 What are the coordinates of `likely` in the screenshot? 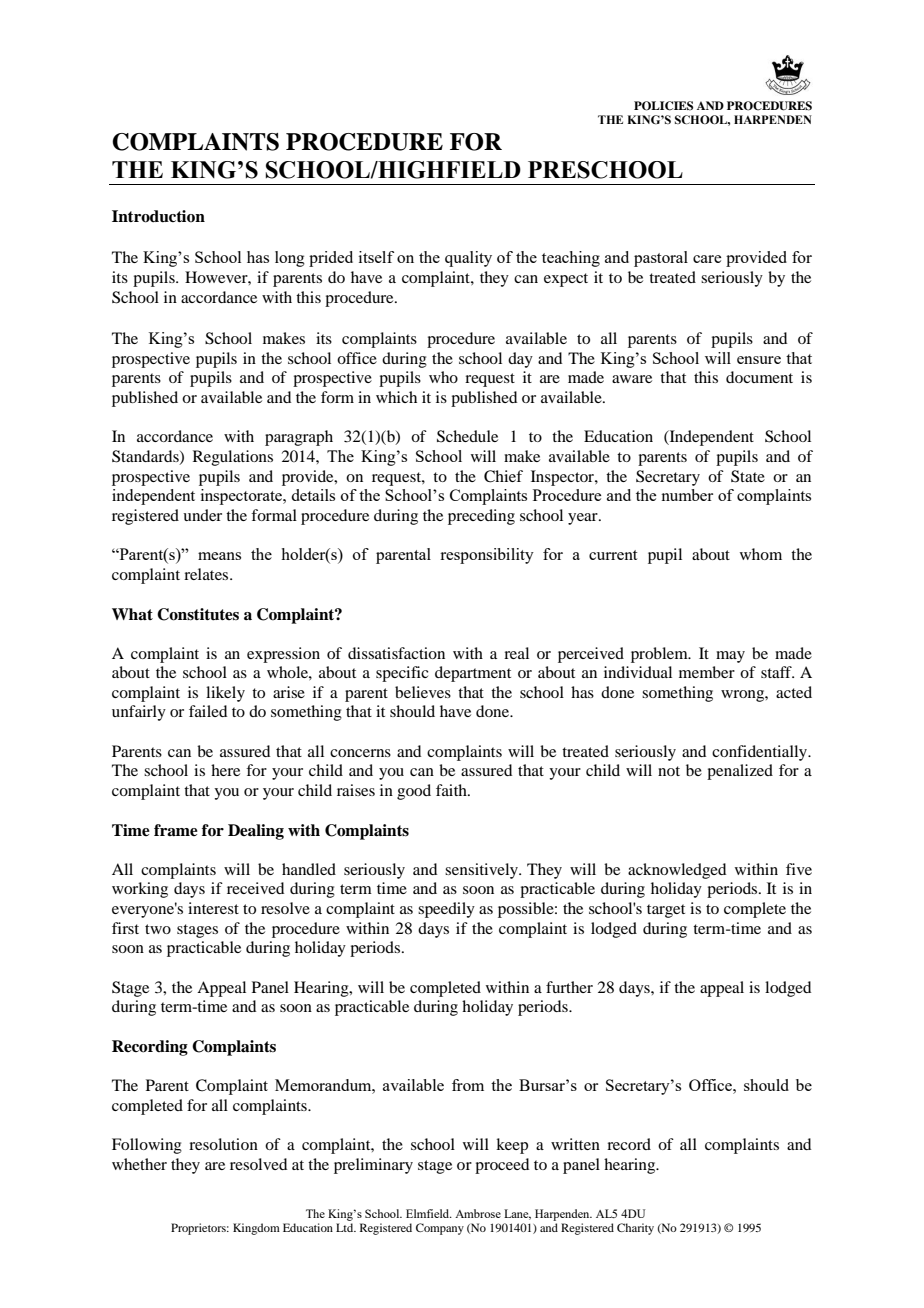 It's located at (225, 694).
